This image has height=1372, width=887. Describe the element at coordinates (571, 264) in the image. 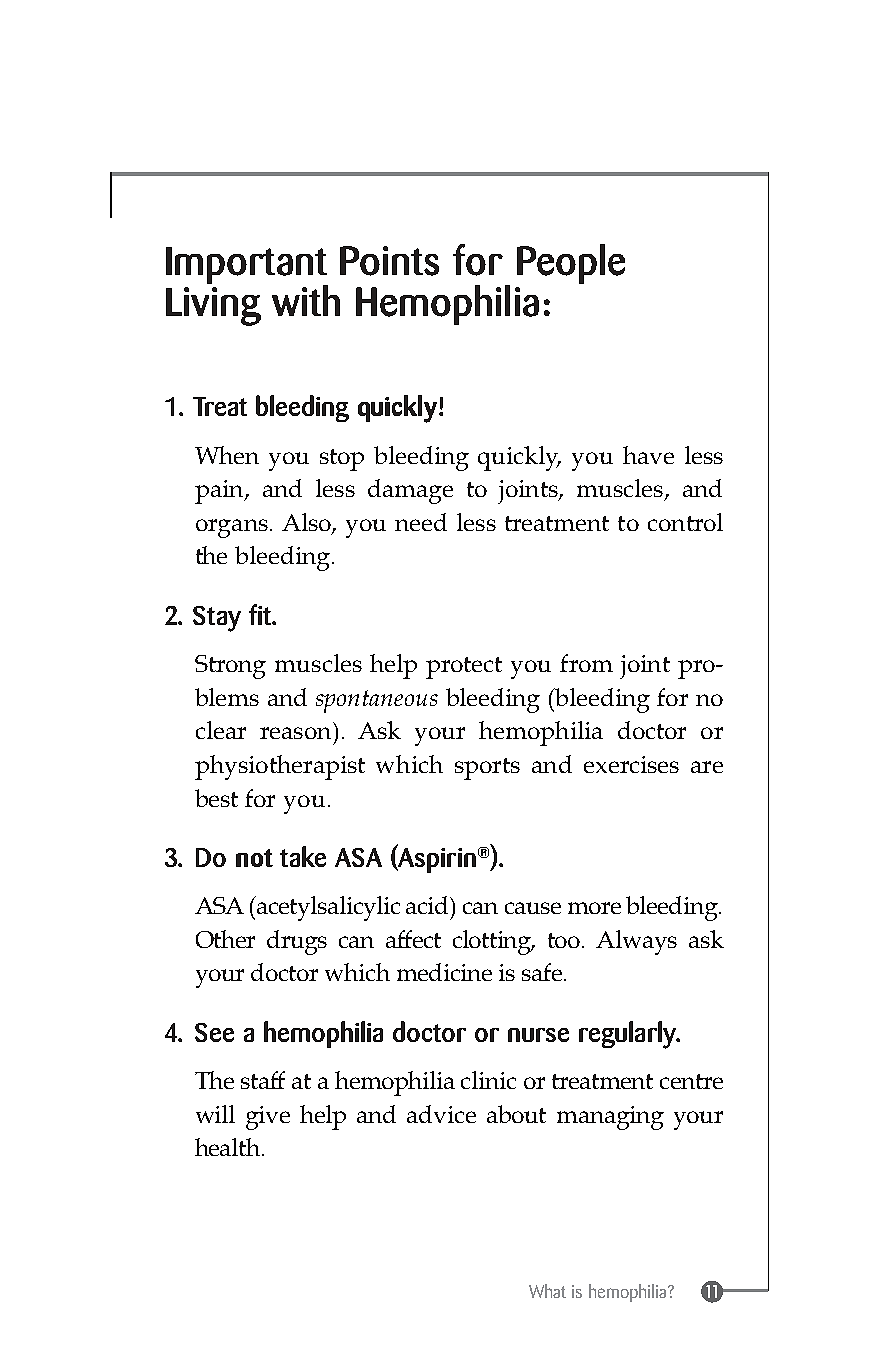

I see `People` at that location.
